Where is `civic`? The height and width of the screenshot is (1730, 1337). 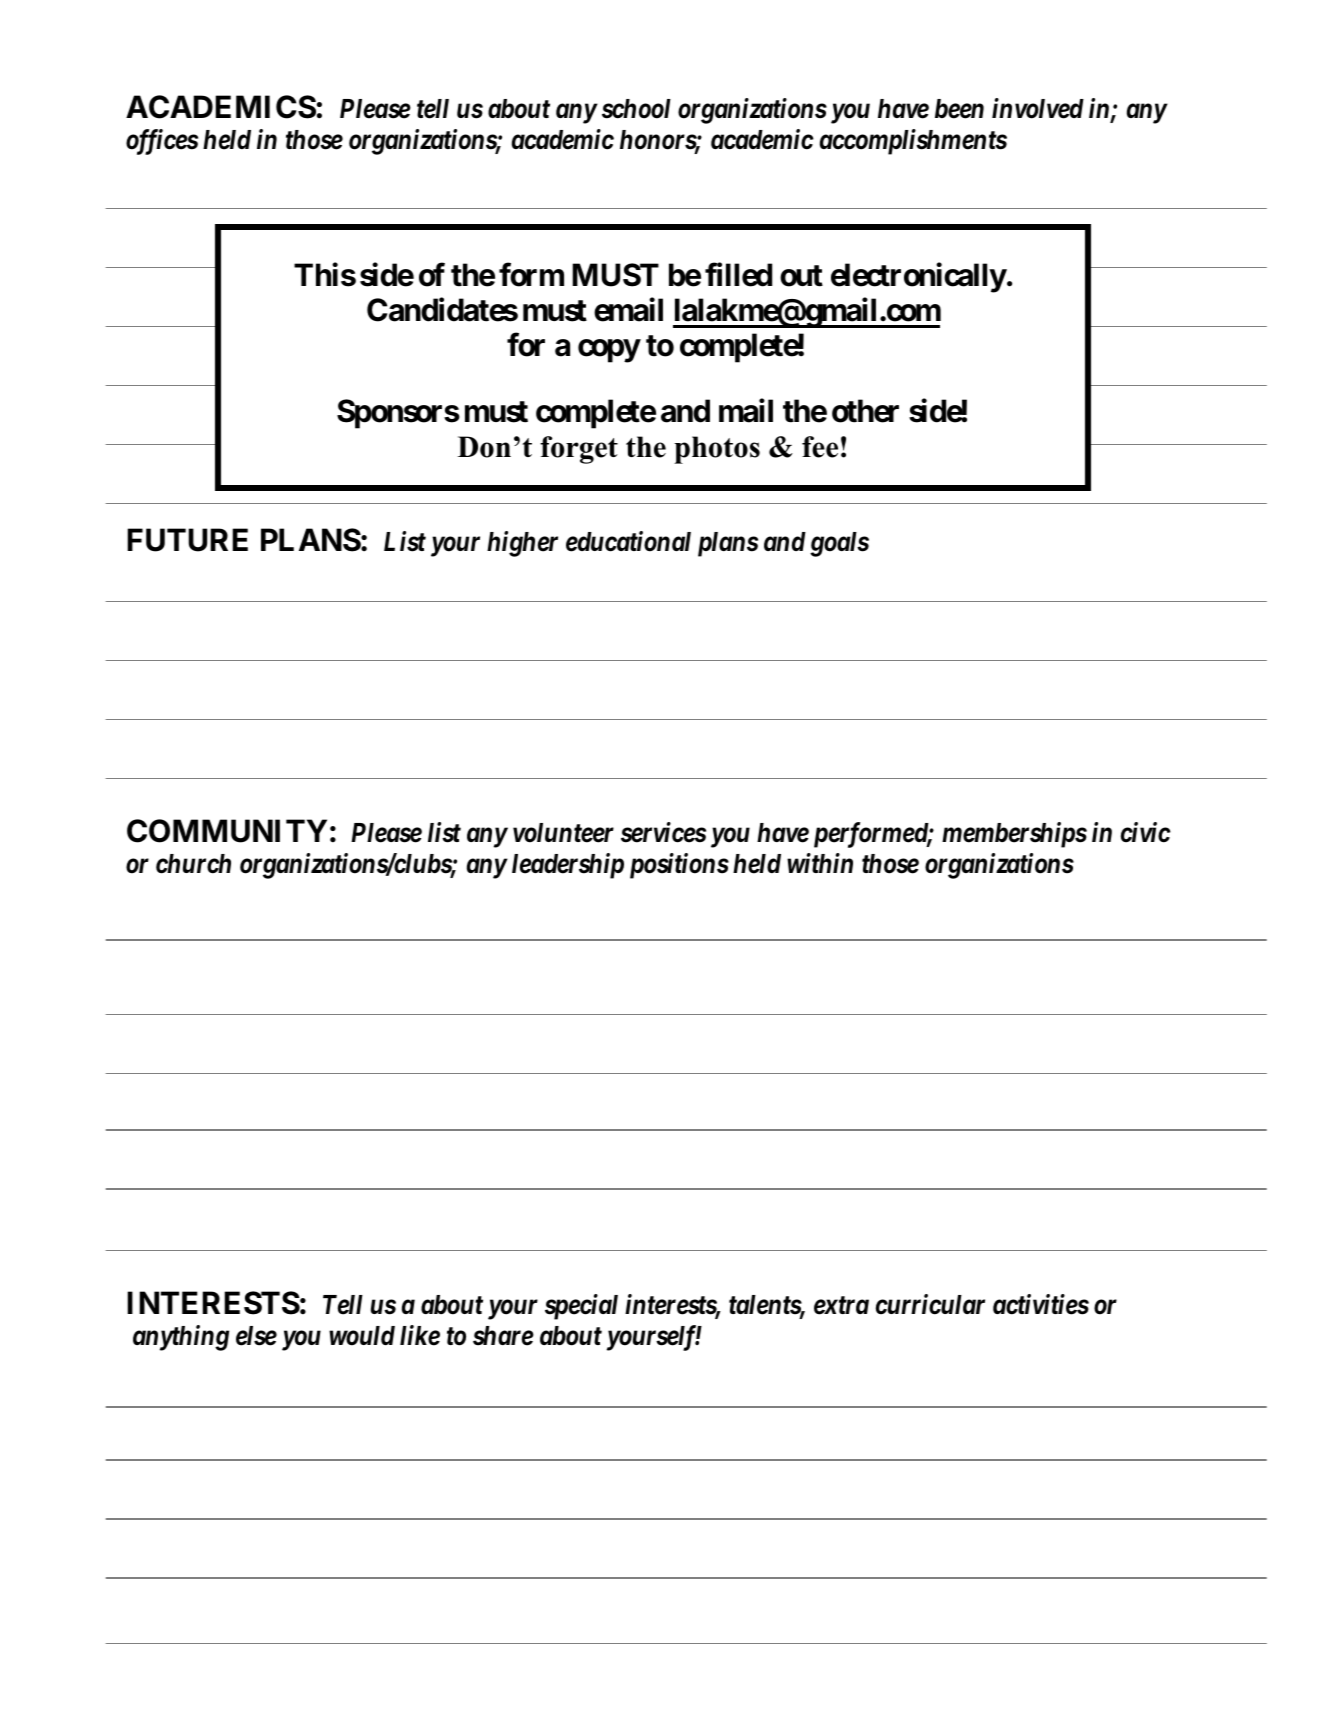
civic is located at coordinates (1146, 832).
